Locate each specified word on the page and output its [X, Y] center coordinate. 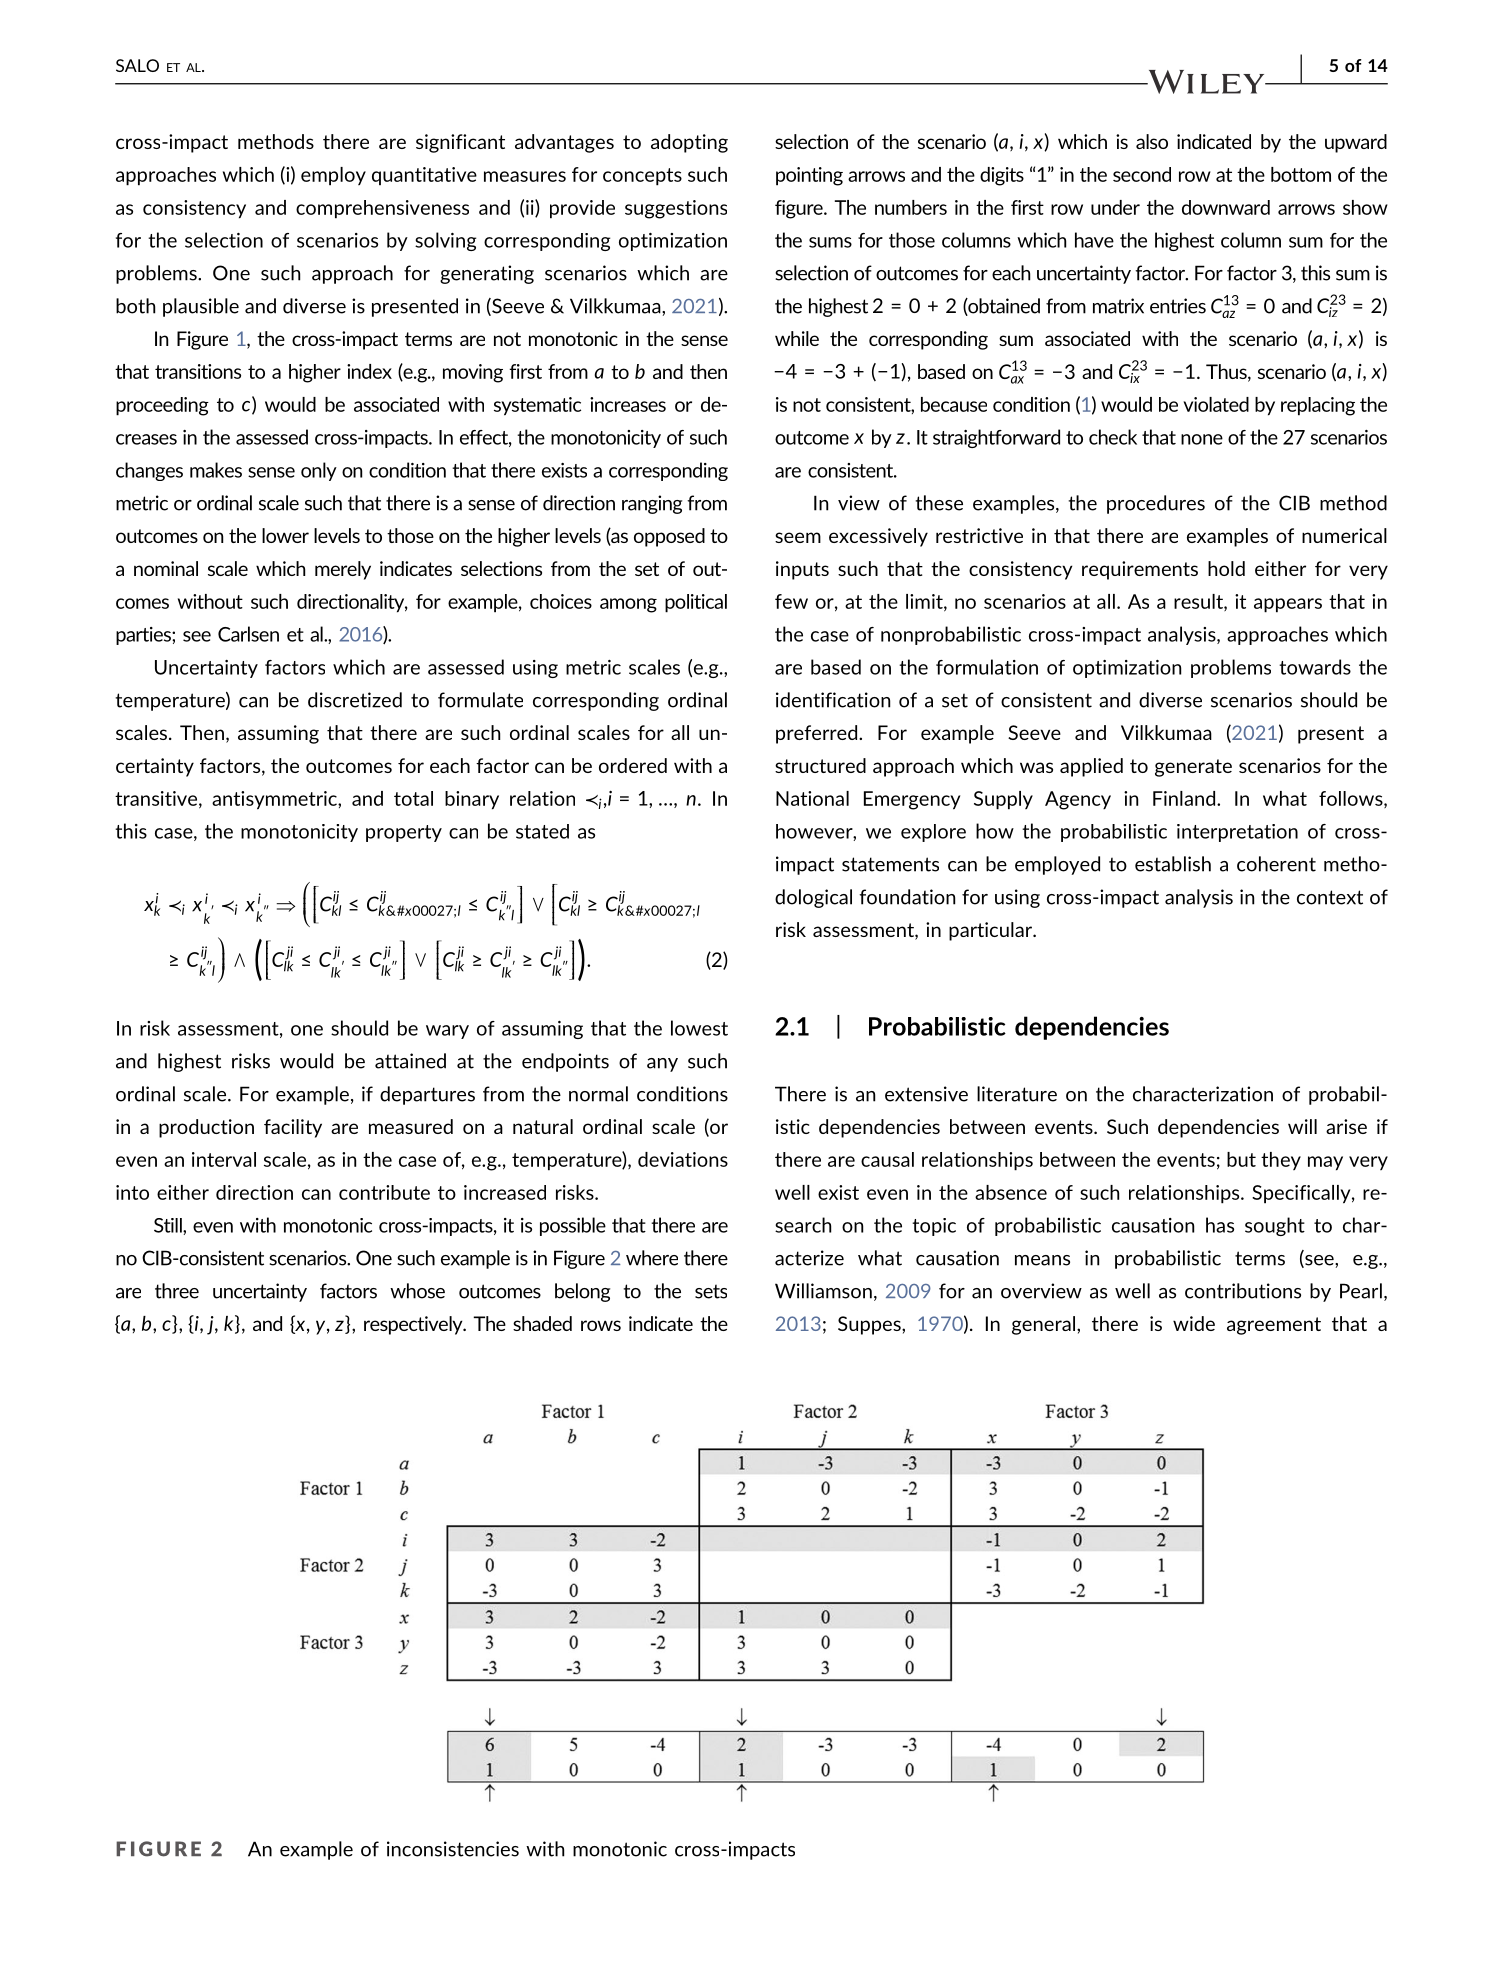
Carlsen [248, 634]
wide [1194, 1323]
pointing [809, 176]
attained [410, 1061]
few [791, 601]
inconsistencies [453, 1849]
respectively [414, 1325]
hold [1226, 568]
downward [1226, 207]
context [1330, 897]
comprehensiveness [382, 209]
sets [711, 1292]
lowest [699, 1028]
